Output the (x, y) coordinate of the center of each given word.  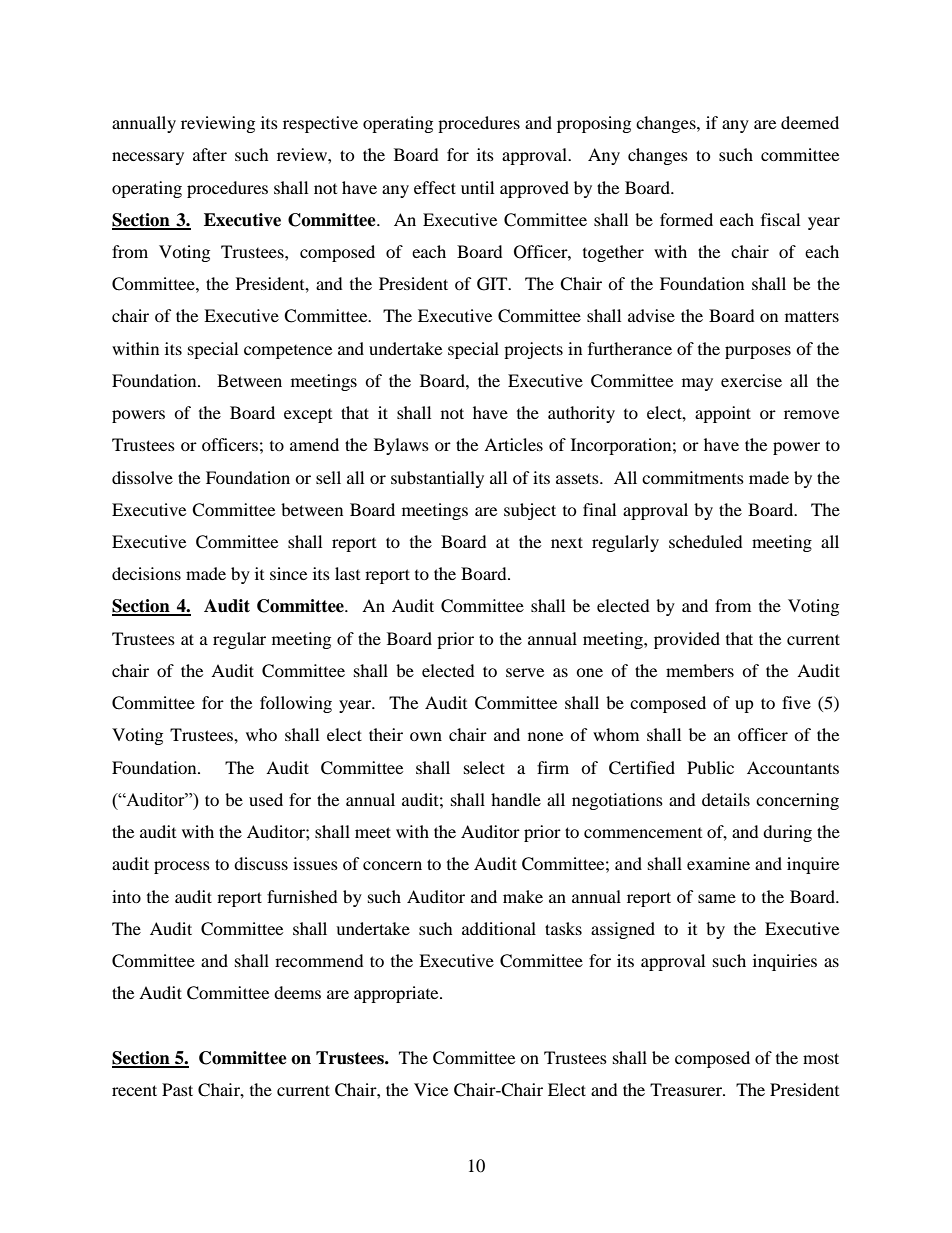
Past (177, 1089)
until (477, 187)
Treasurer (687, 1089)
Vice (431, 1089)
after (210, 154)
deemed (810, 122)
